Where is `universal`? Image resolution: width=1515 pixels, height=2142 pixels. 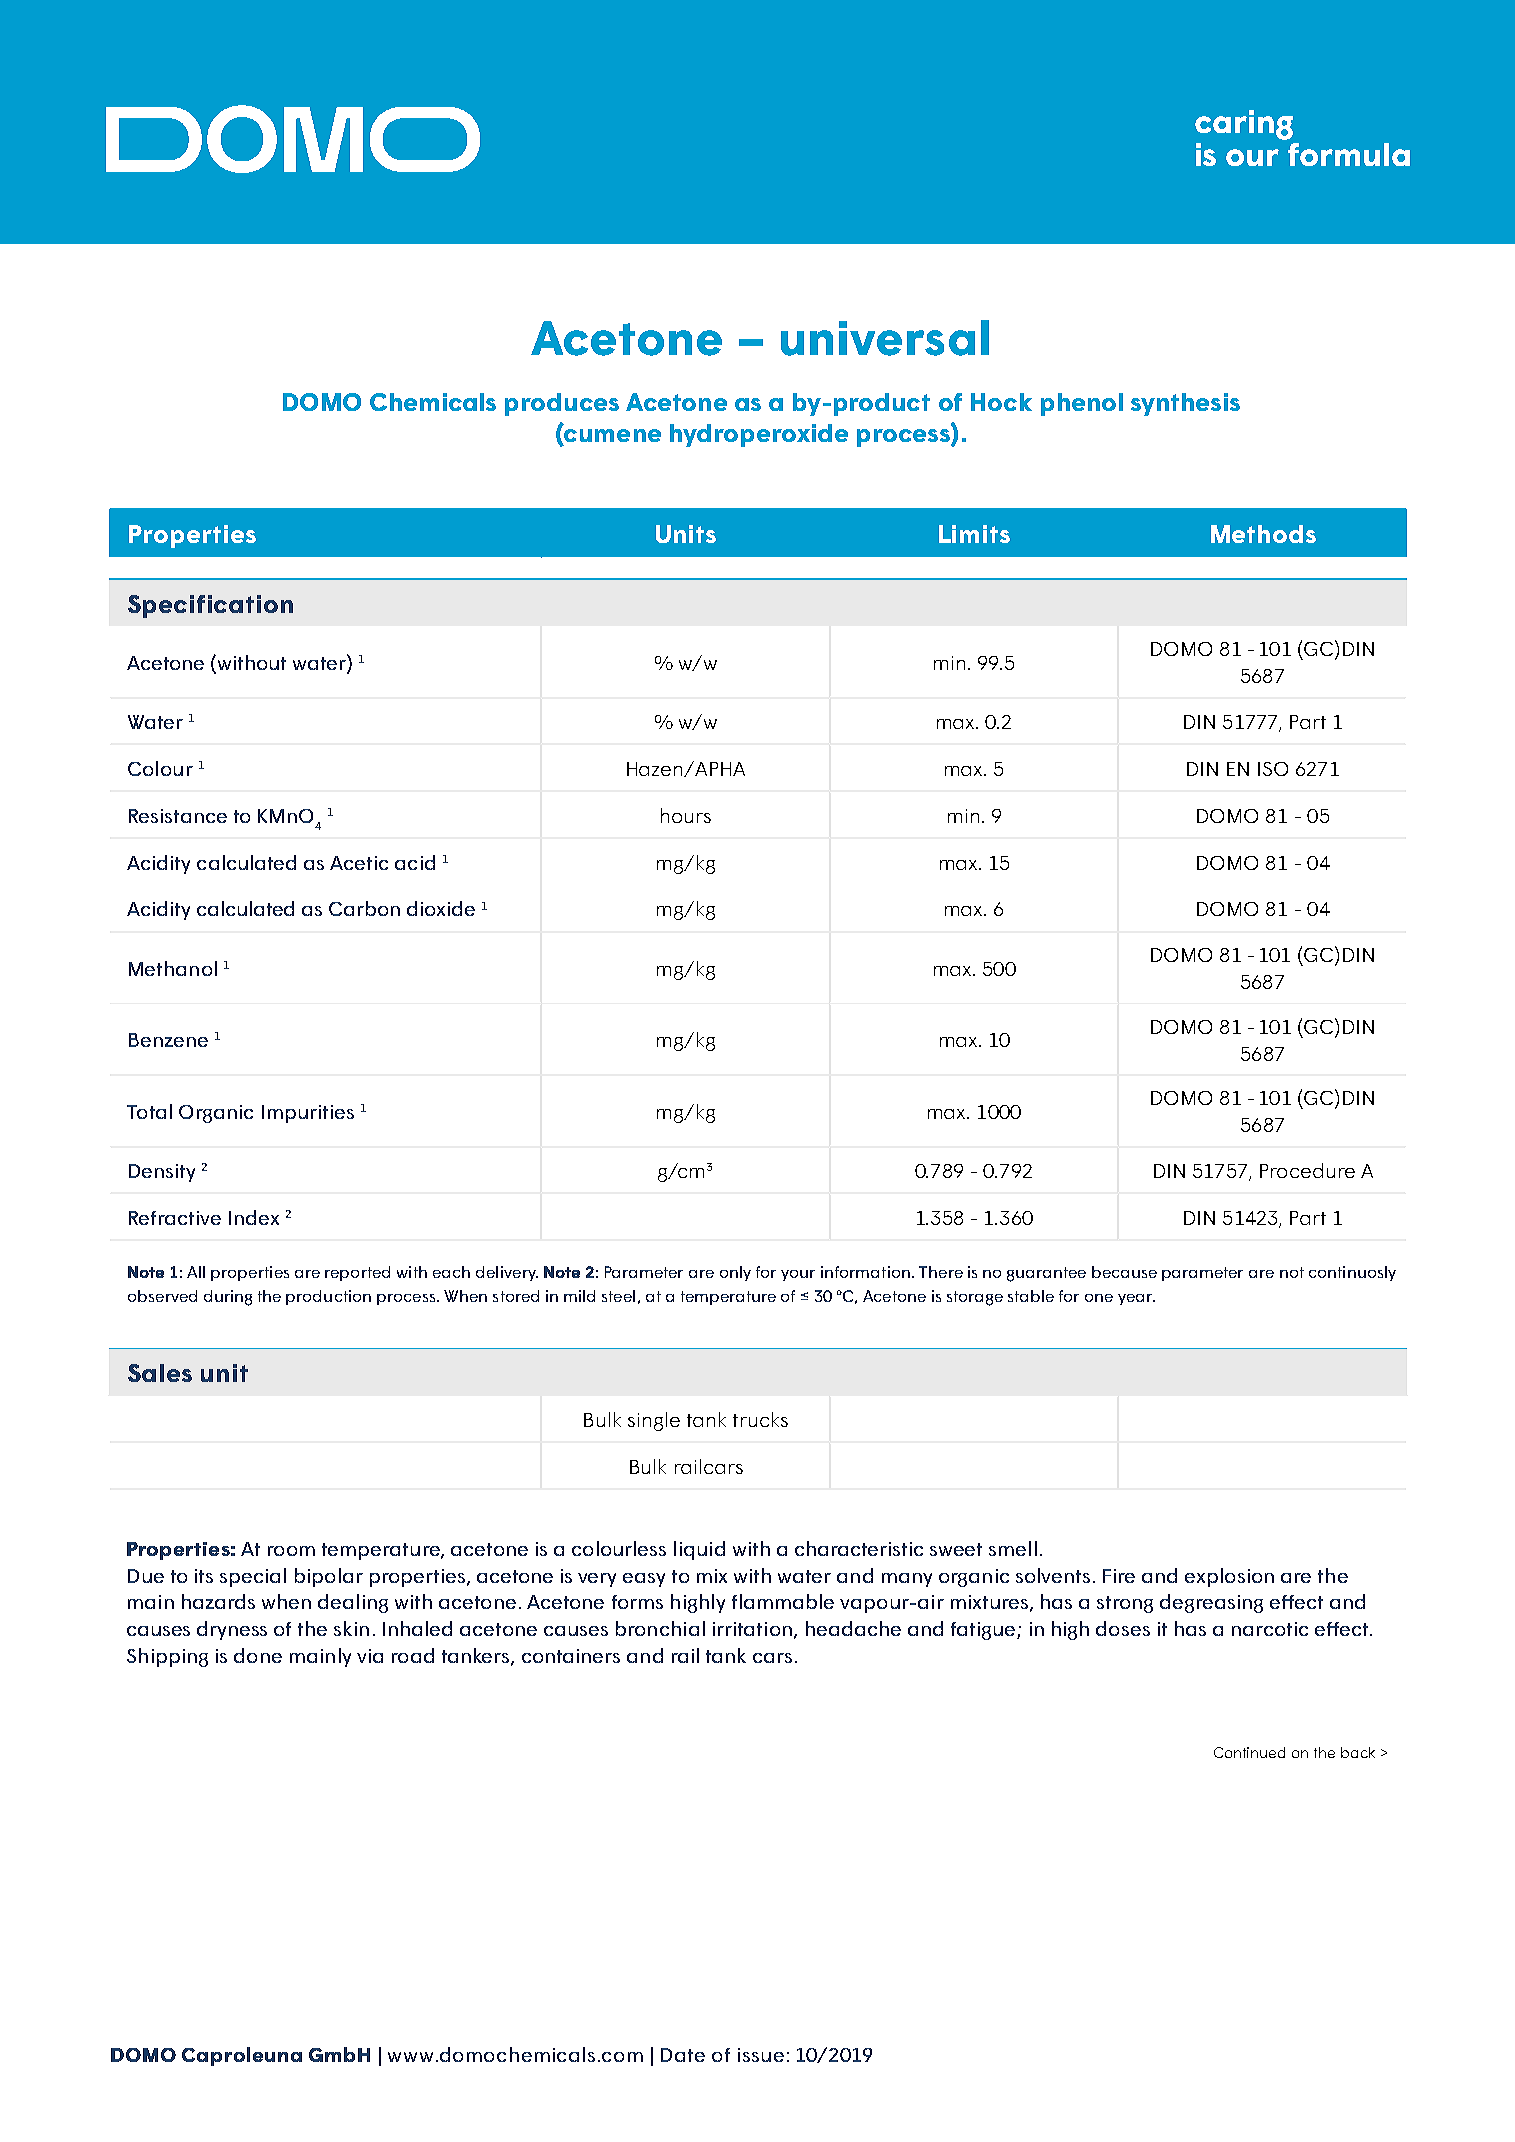
universal is located at coordinates (885, 338).
